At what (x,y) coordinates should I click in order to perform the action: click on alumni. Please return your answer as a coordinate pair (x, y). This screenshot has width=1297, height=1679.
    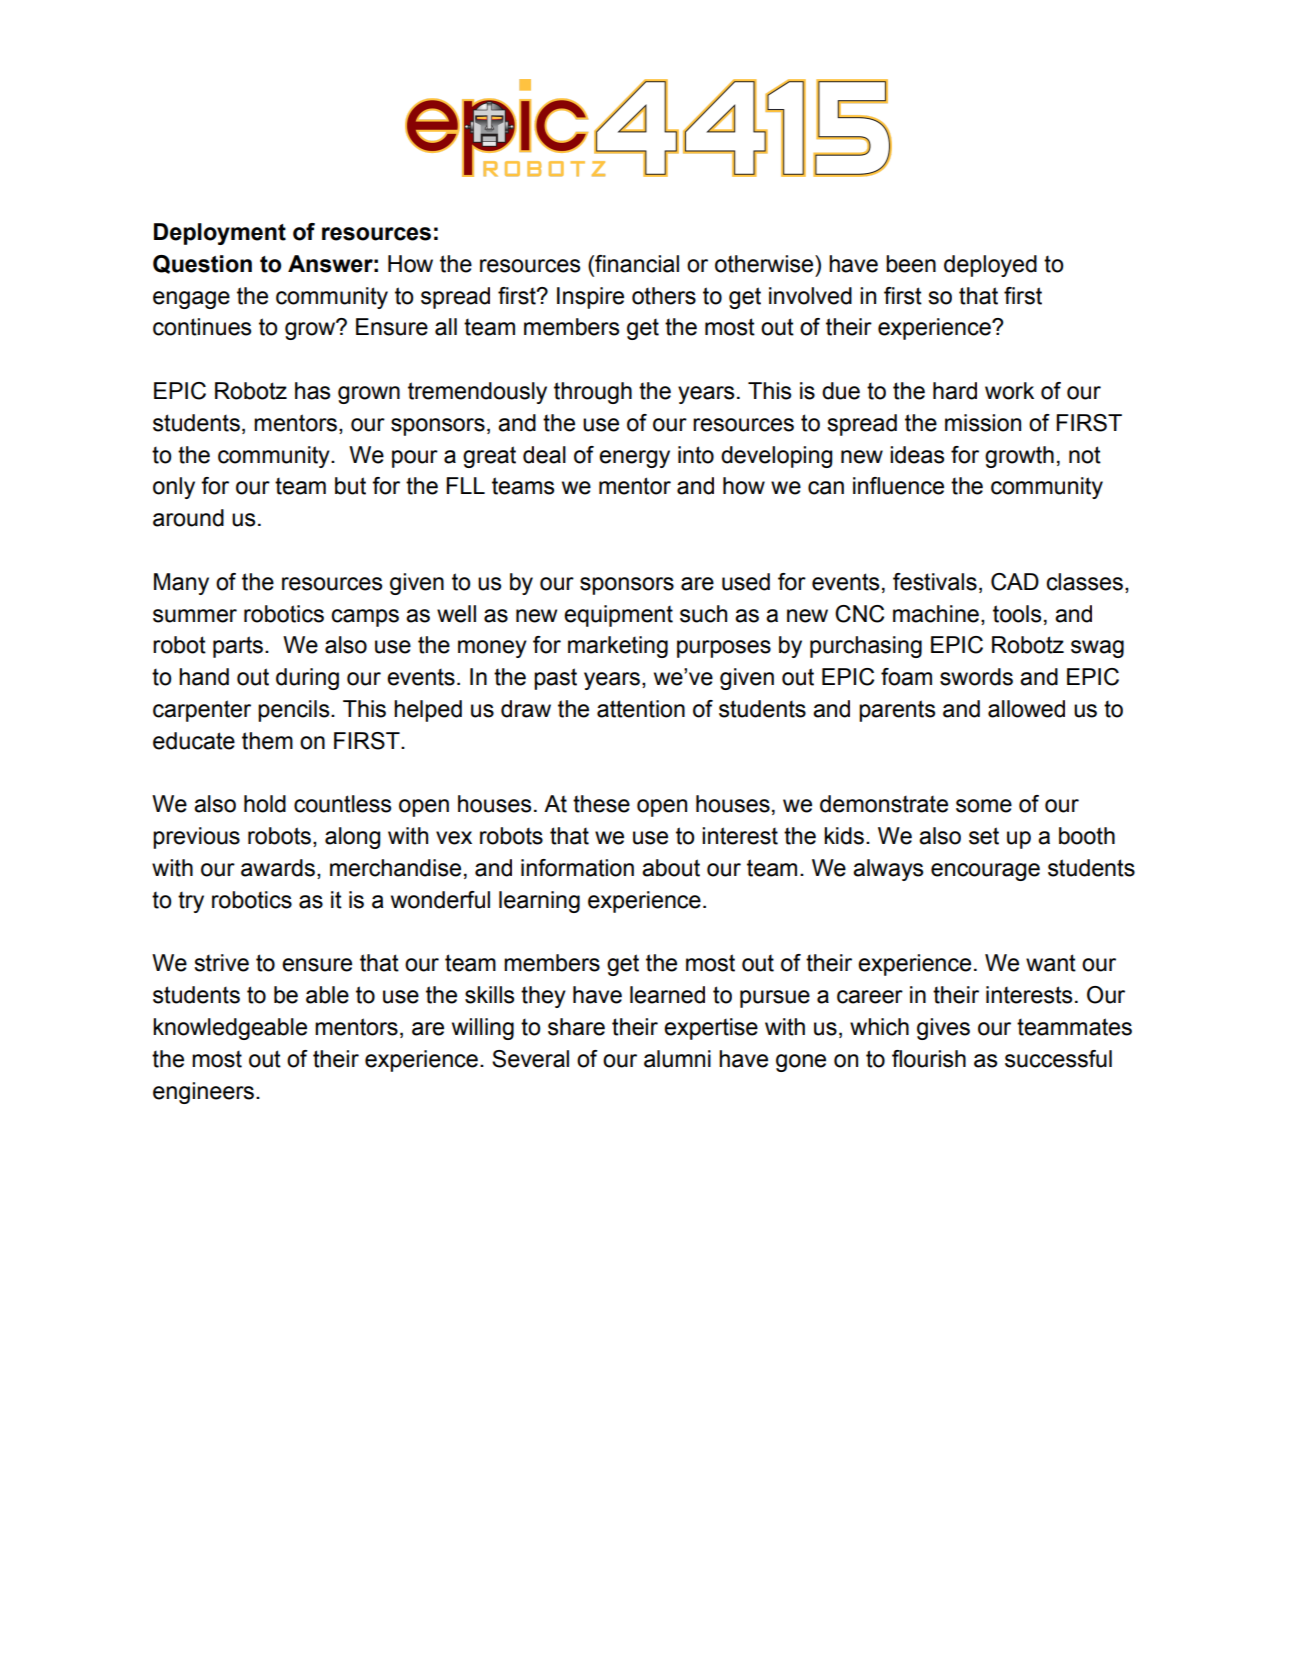
    Looking at the image, I should click on (677, 1059).
